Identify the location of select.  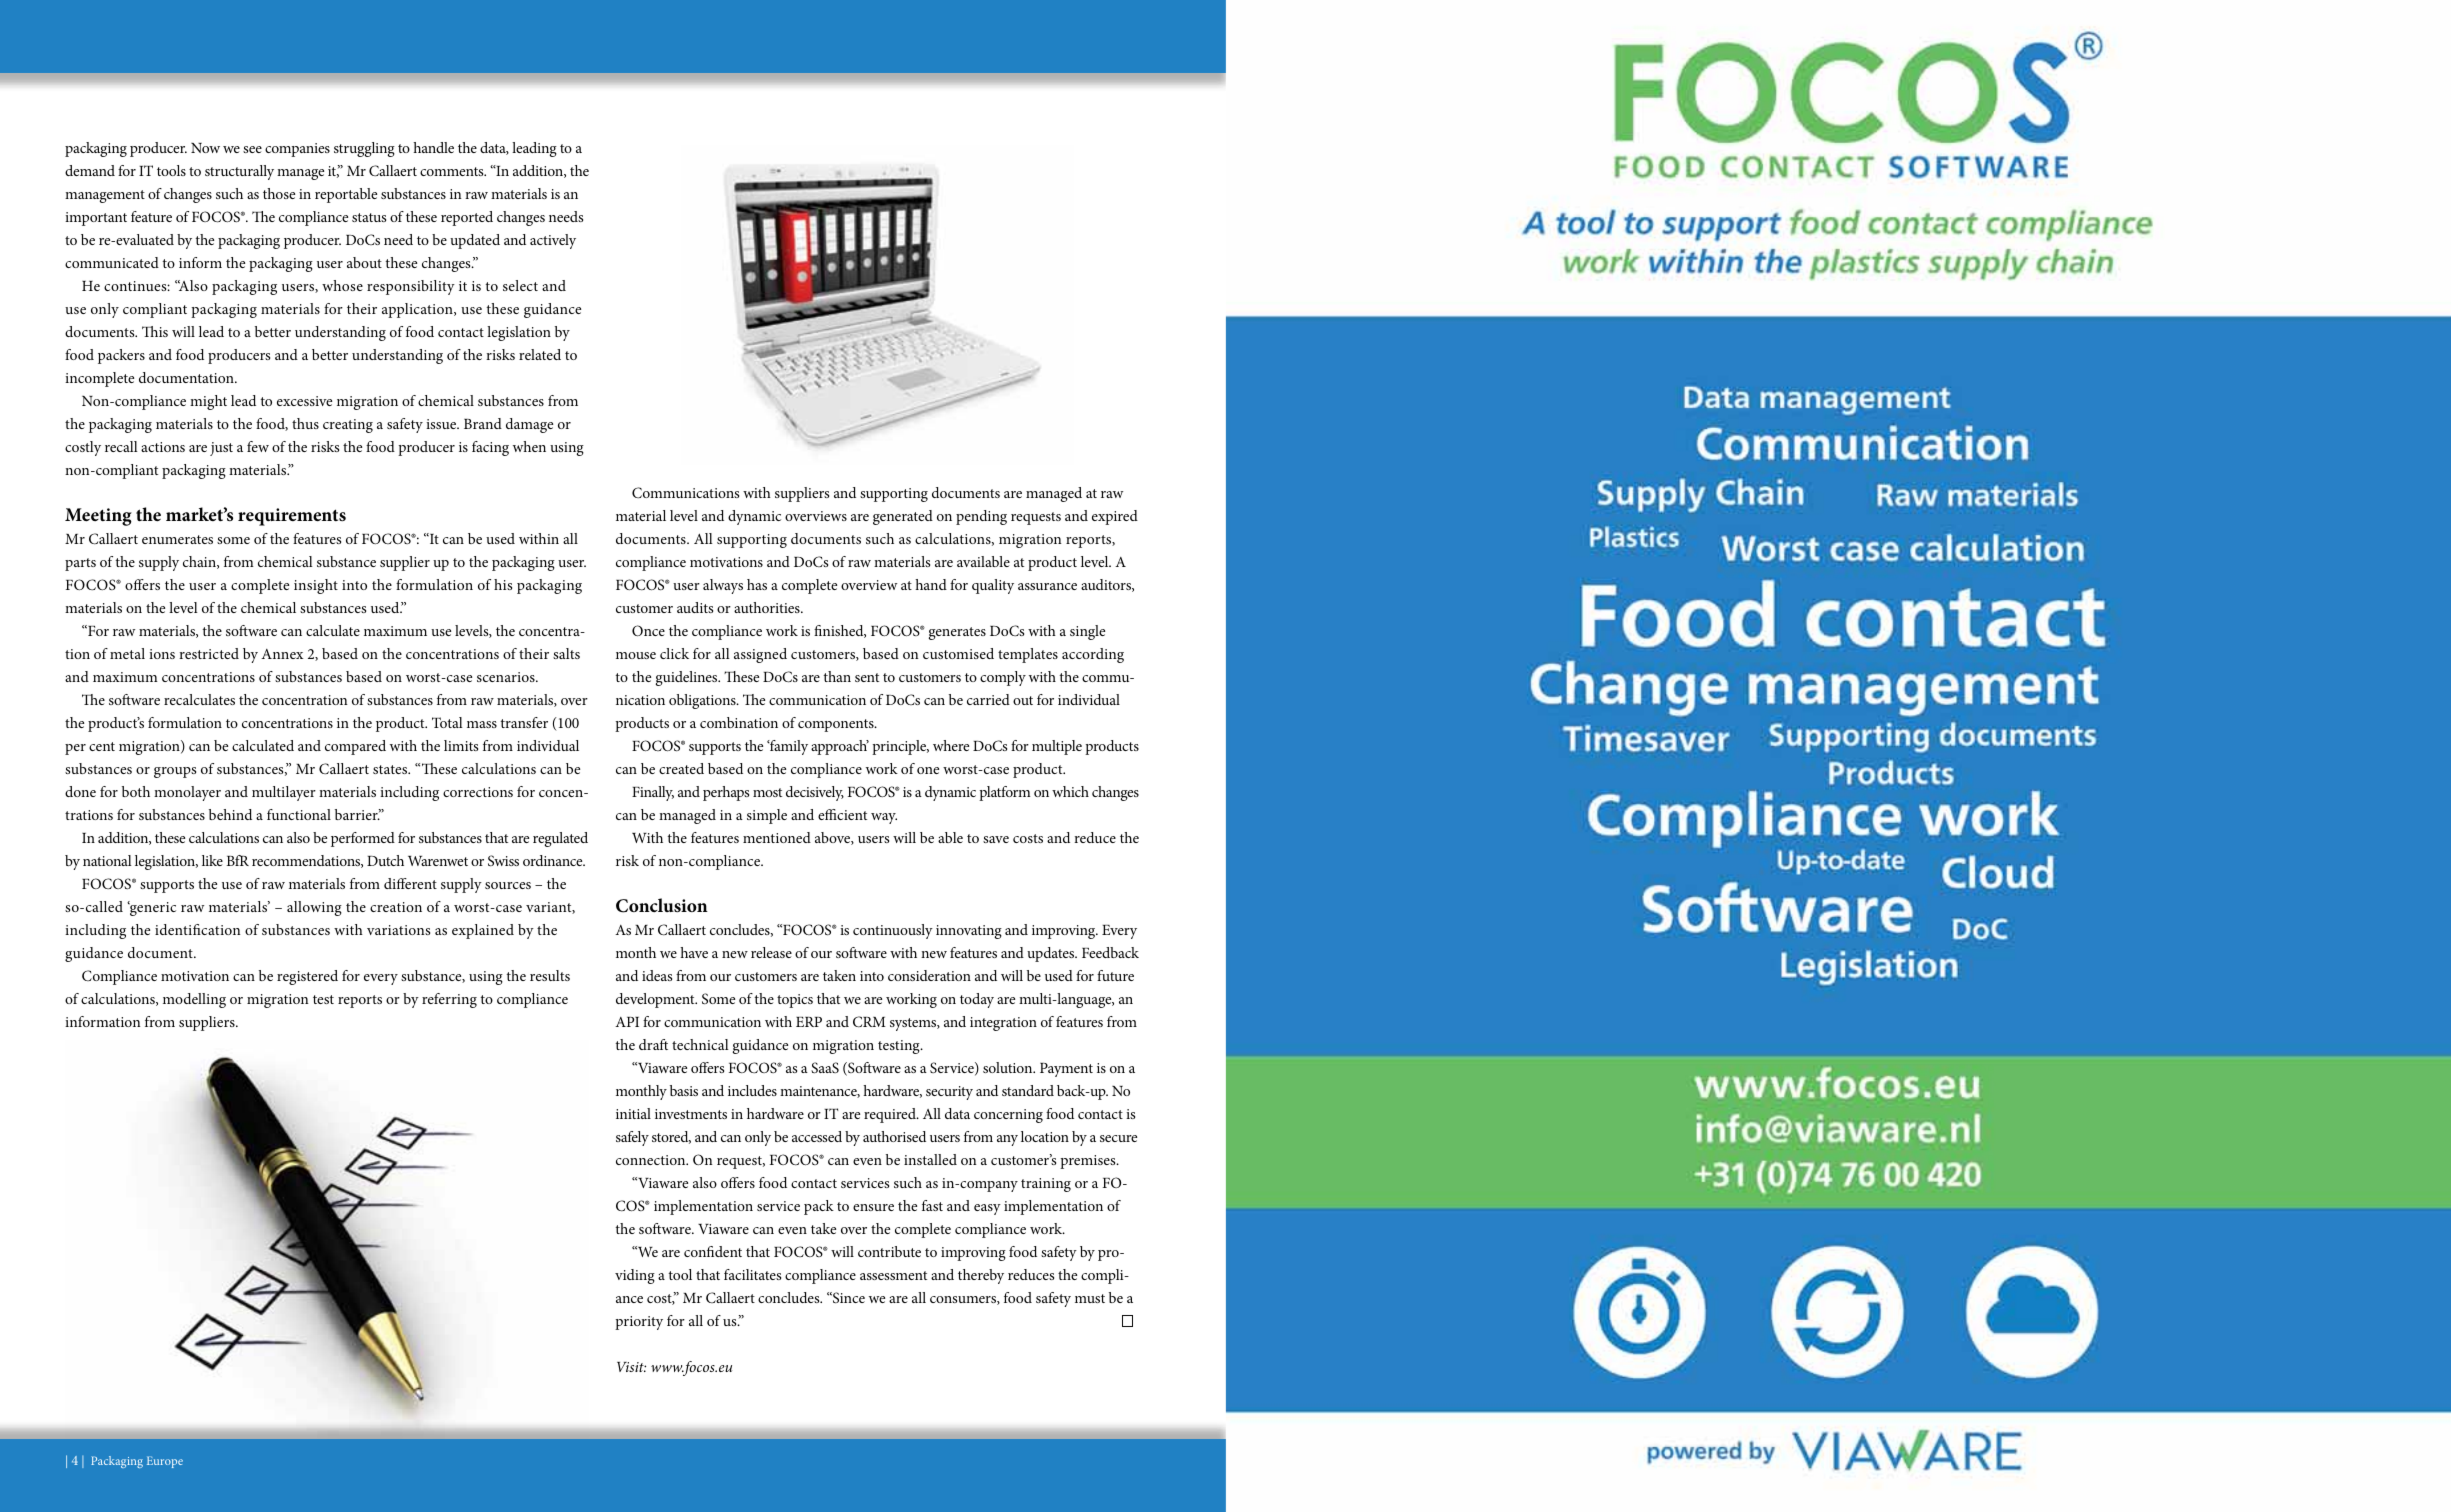
(520, 285).
